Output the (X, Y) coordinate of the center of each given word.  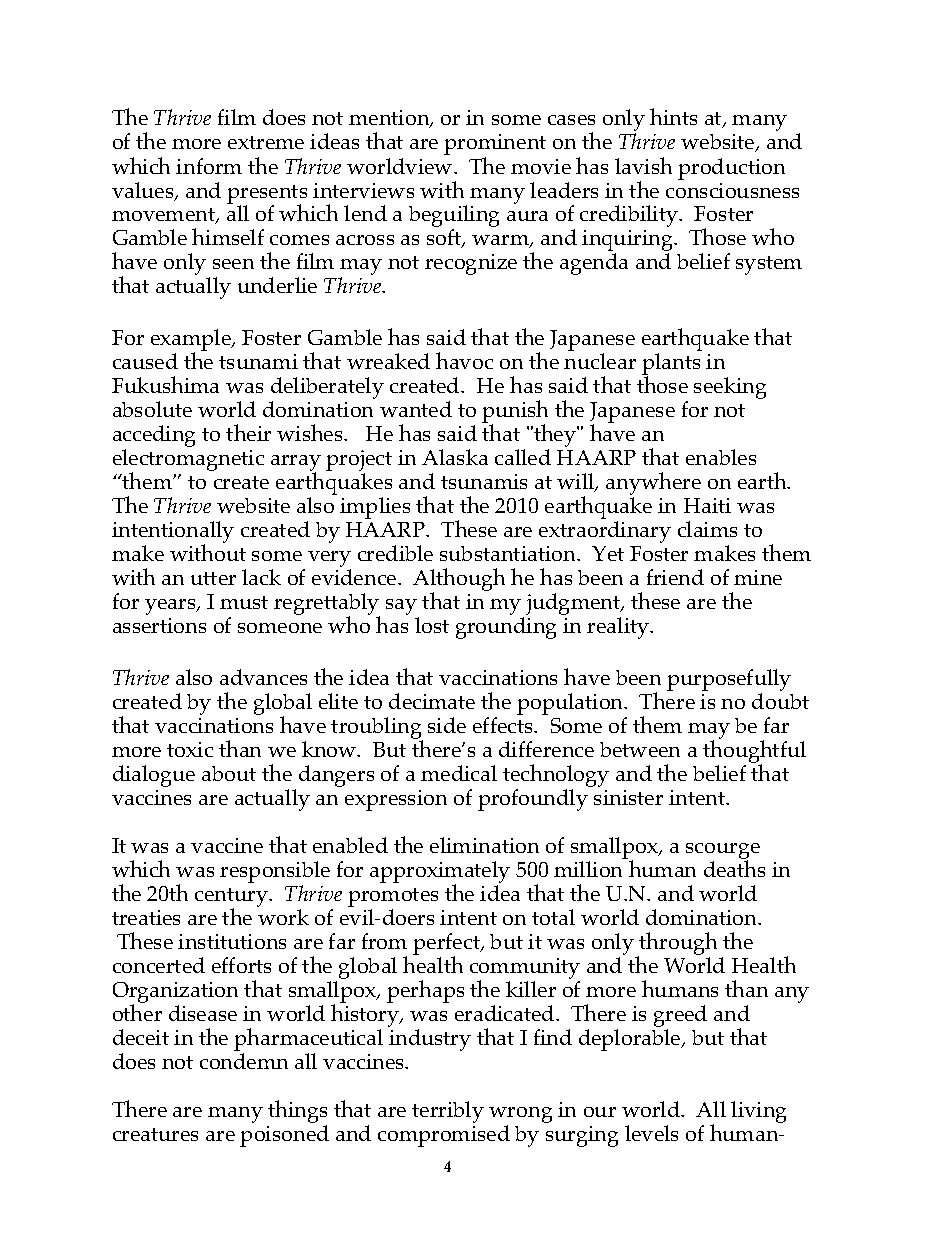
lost (432, 625)
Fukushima (165, 384)
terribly (448, 1112)
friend (675, 577)
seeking (730, 388)
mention (390, 119)
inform (209, 166)
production (731, 169)
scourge (723, 852)
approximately (440, 873)
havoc (464, 360)
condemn (244, 1061)
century (232, 899)
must (244, 602)
